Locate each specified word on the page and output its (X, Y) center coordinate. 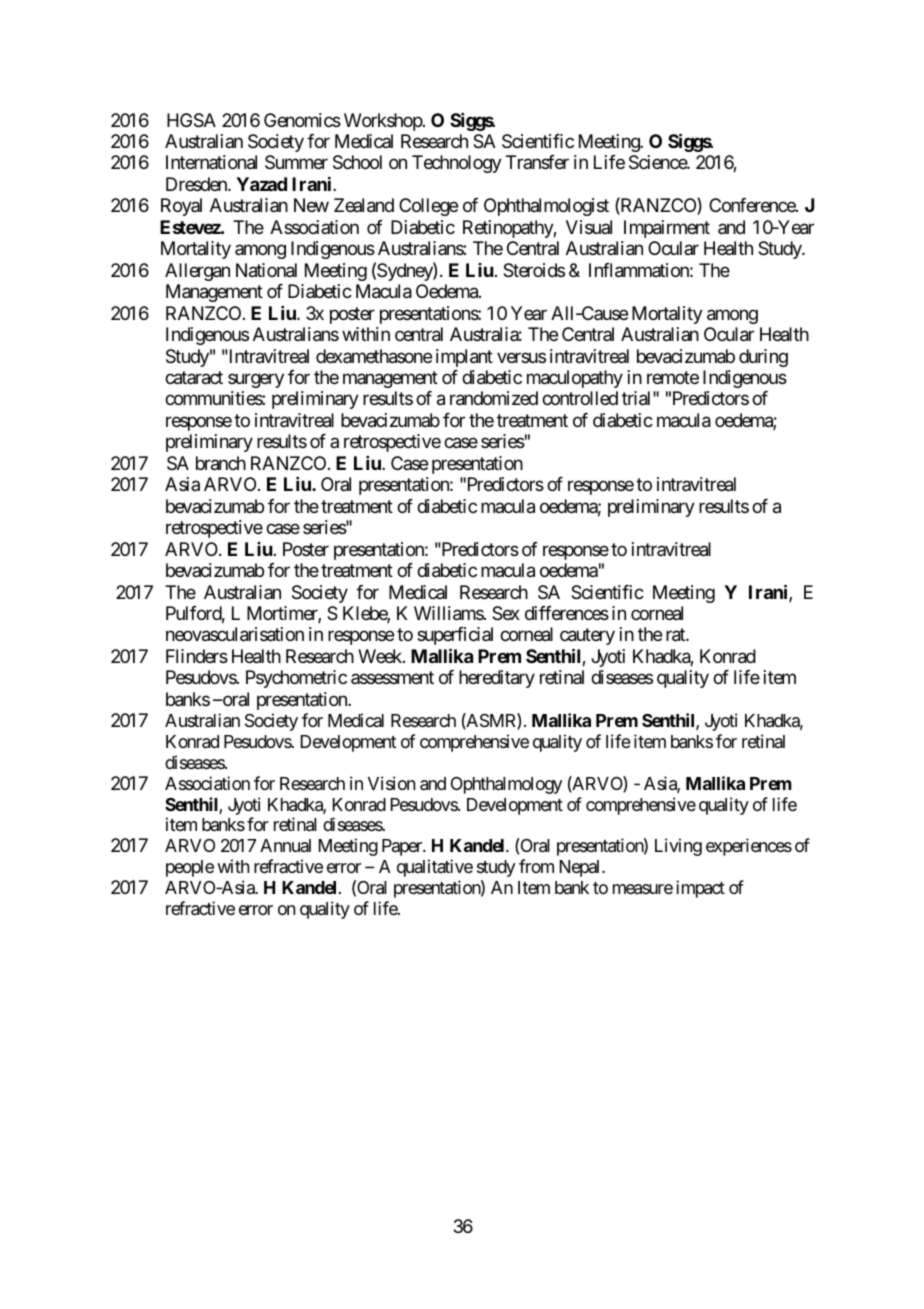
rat (676, 635)
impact (700, 889)
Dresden (197, 184)
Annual (285, 845)
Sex (506, 613)
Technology (457, 164)
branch (221, 463)
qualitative (435, 868)
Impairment (667, 229)
